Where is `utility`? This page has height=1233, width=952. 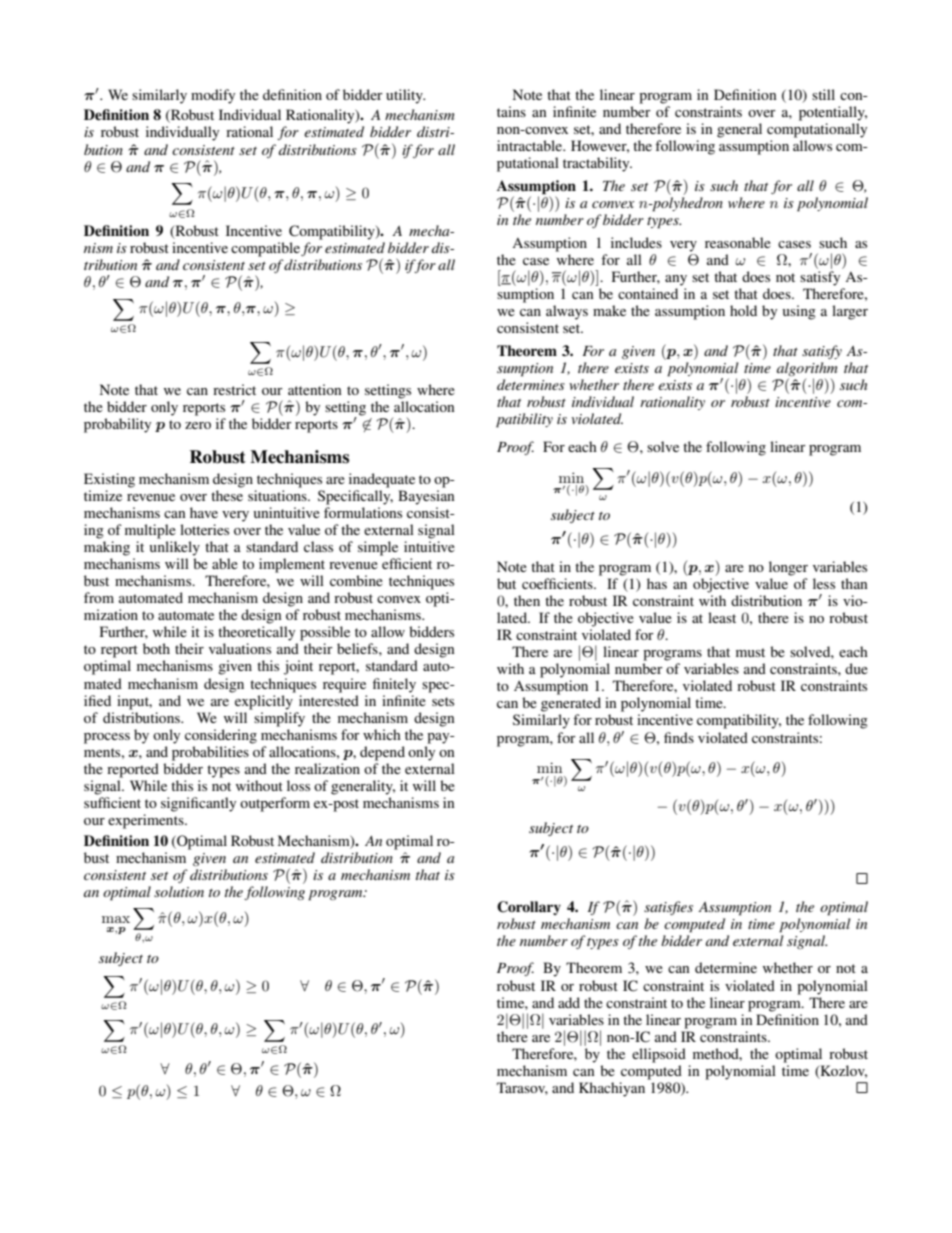
utility is located at coordinates (405, 96).
